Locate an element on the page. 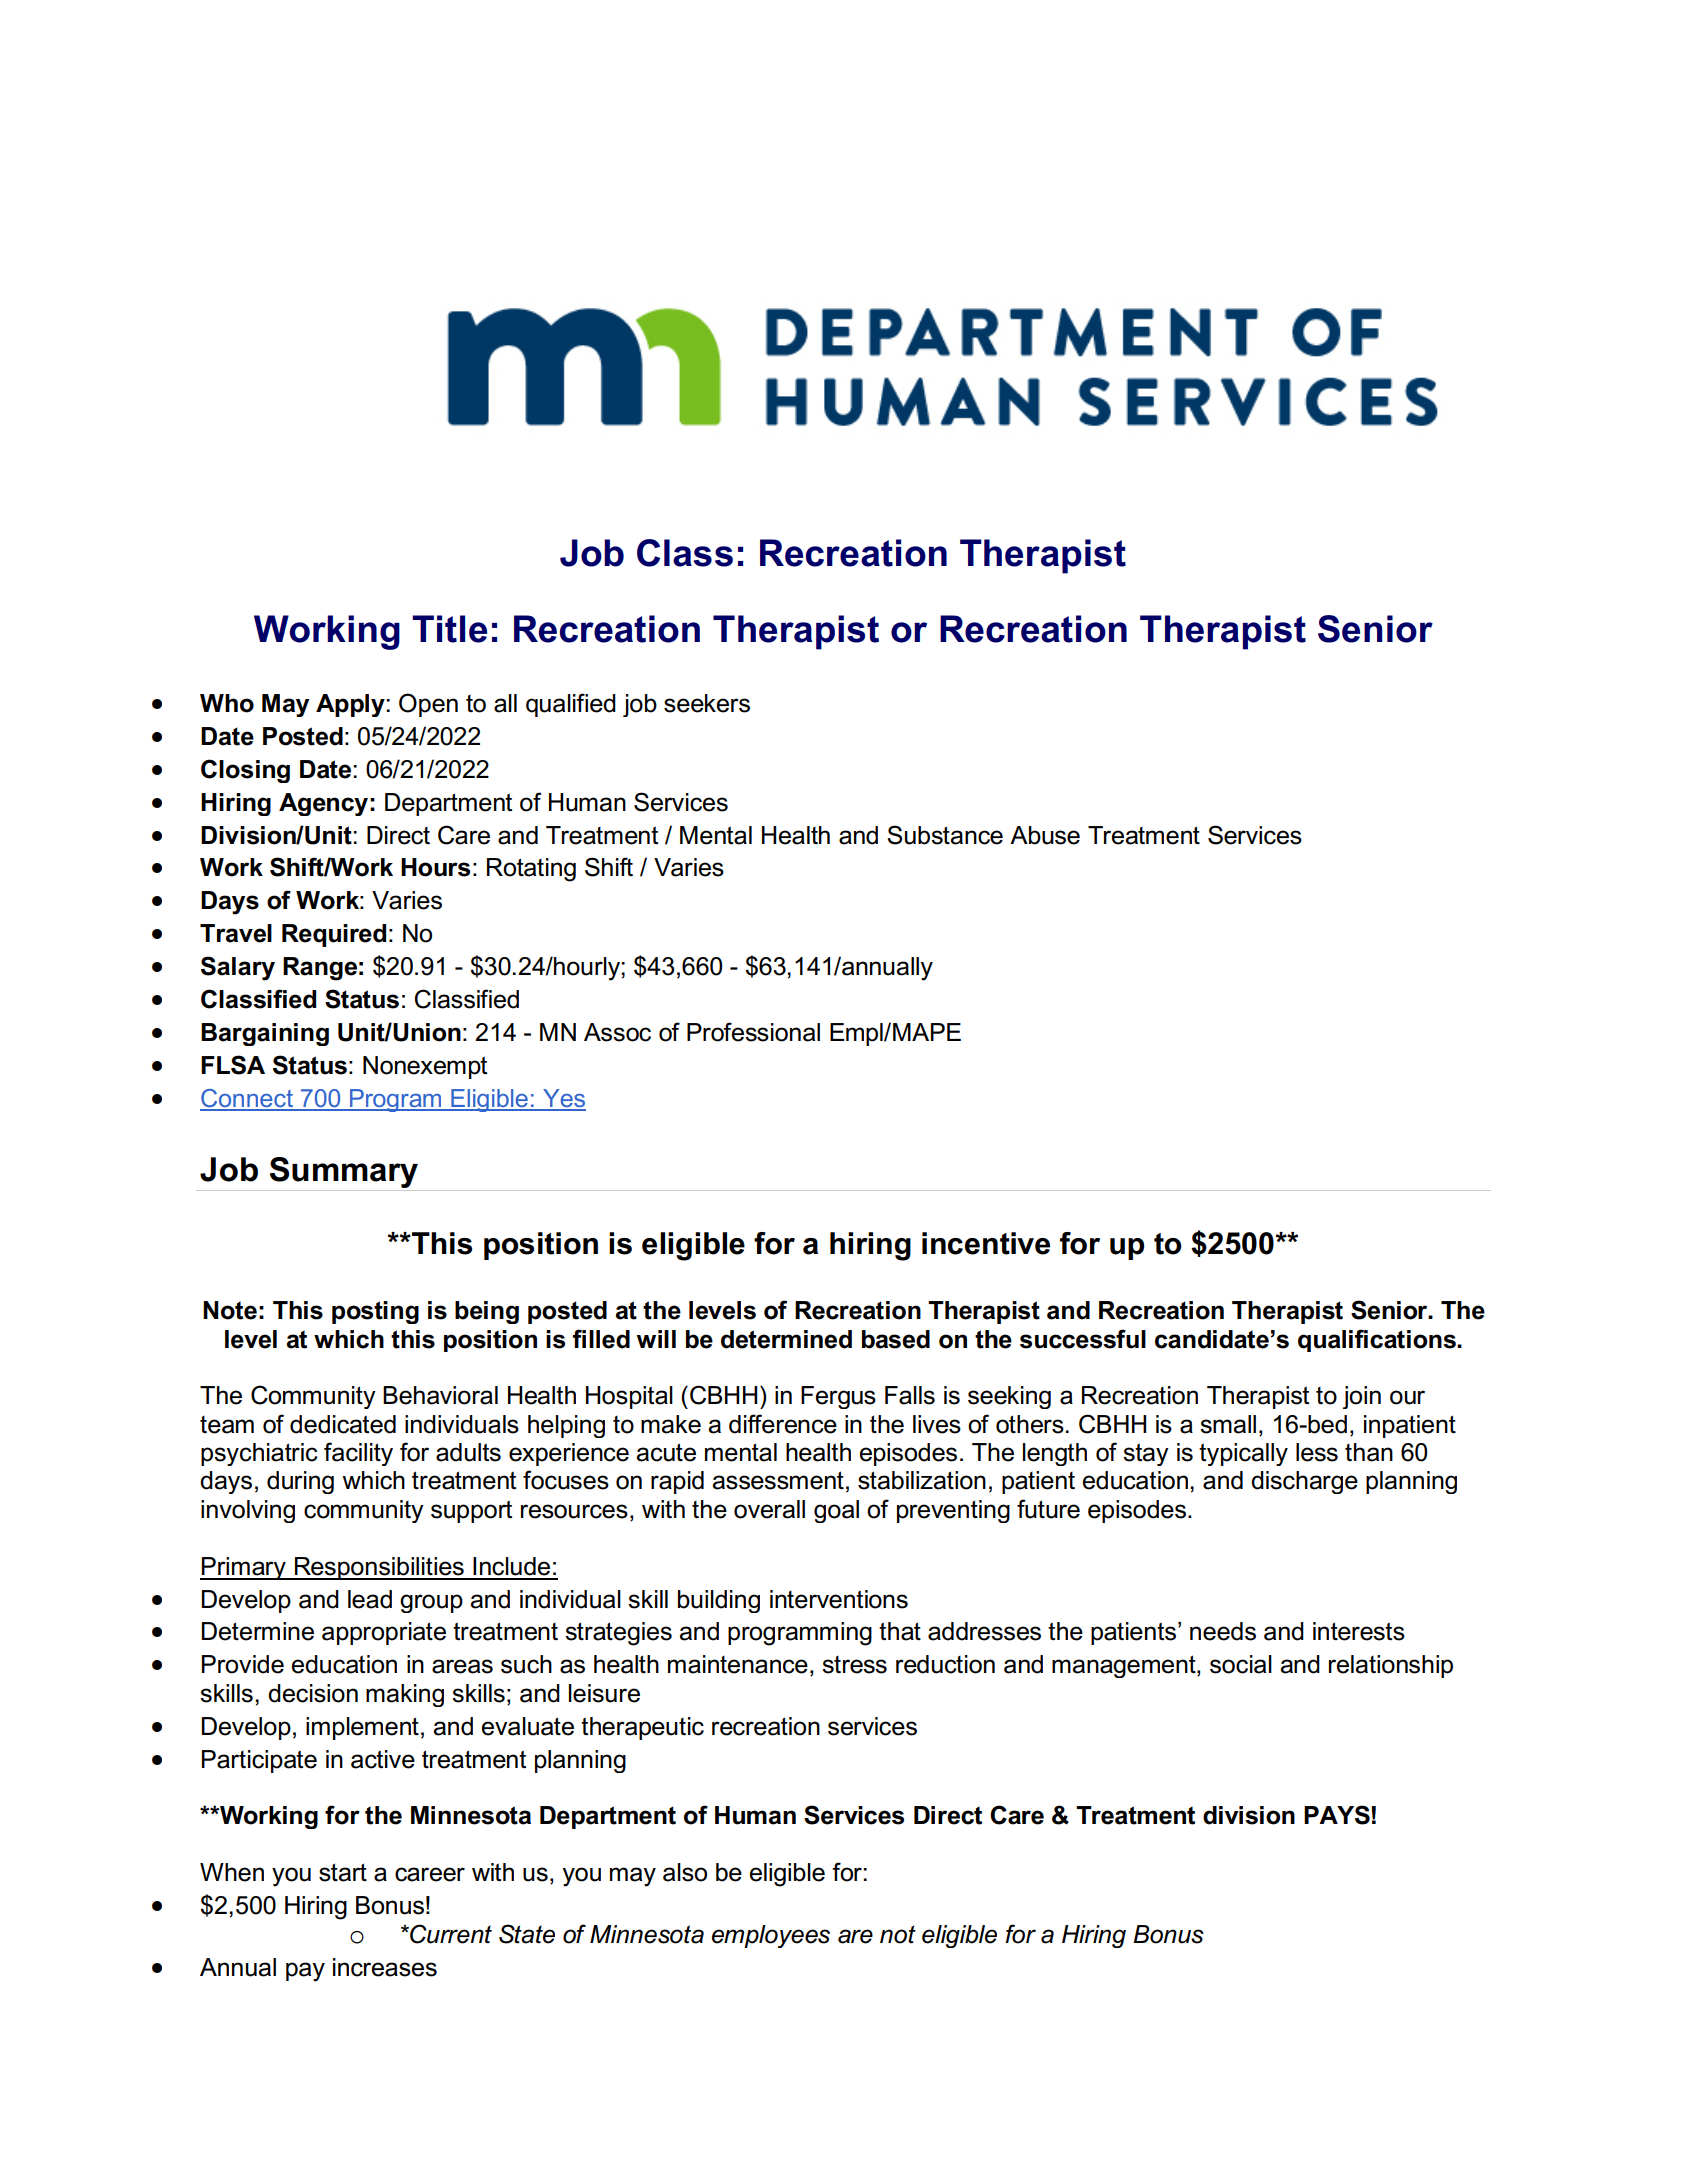  posting is located at coordinates (375, 1312).
